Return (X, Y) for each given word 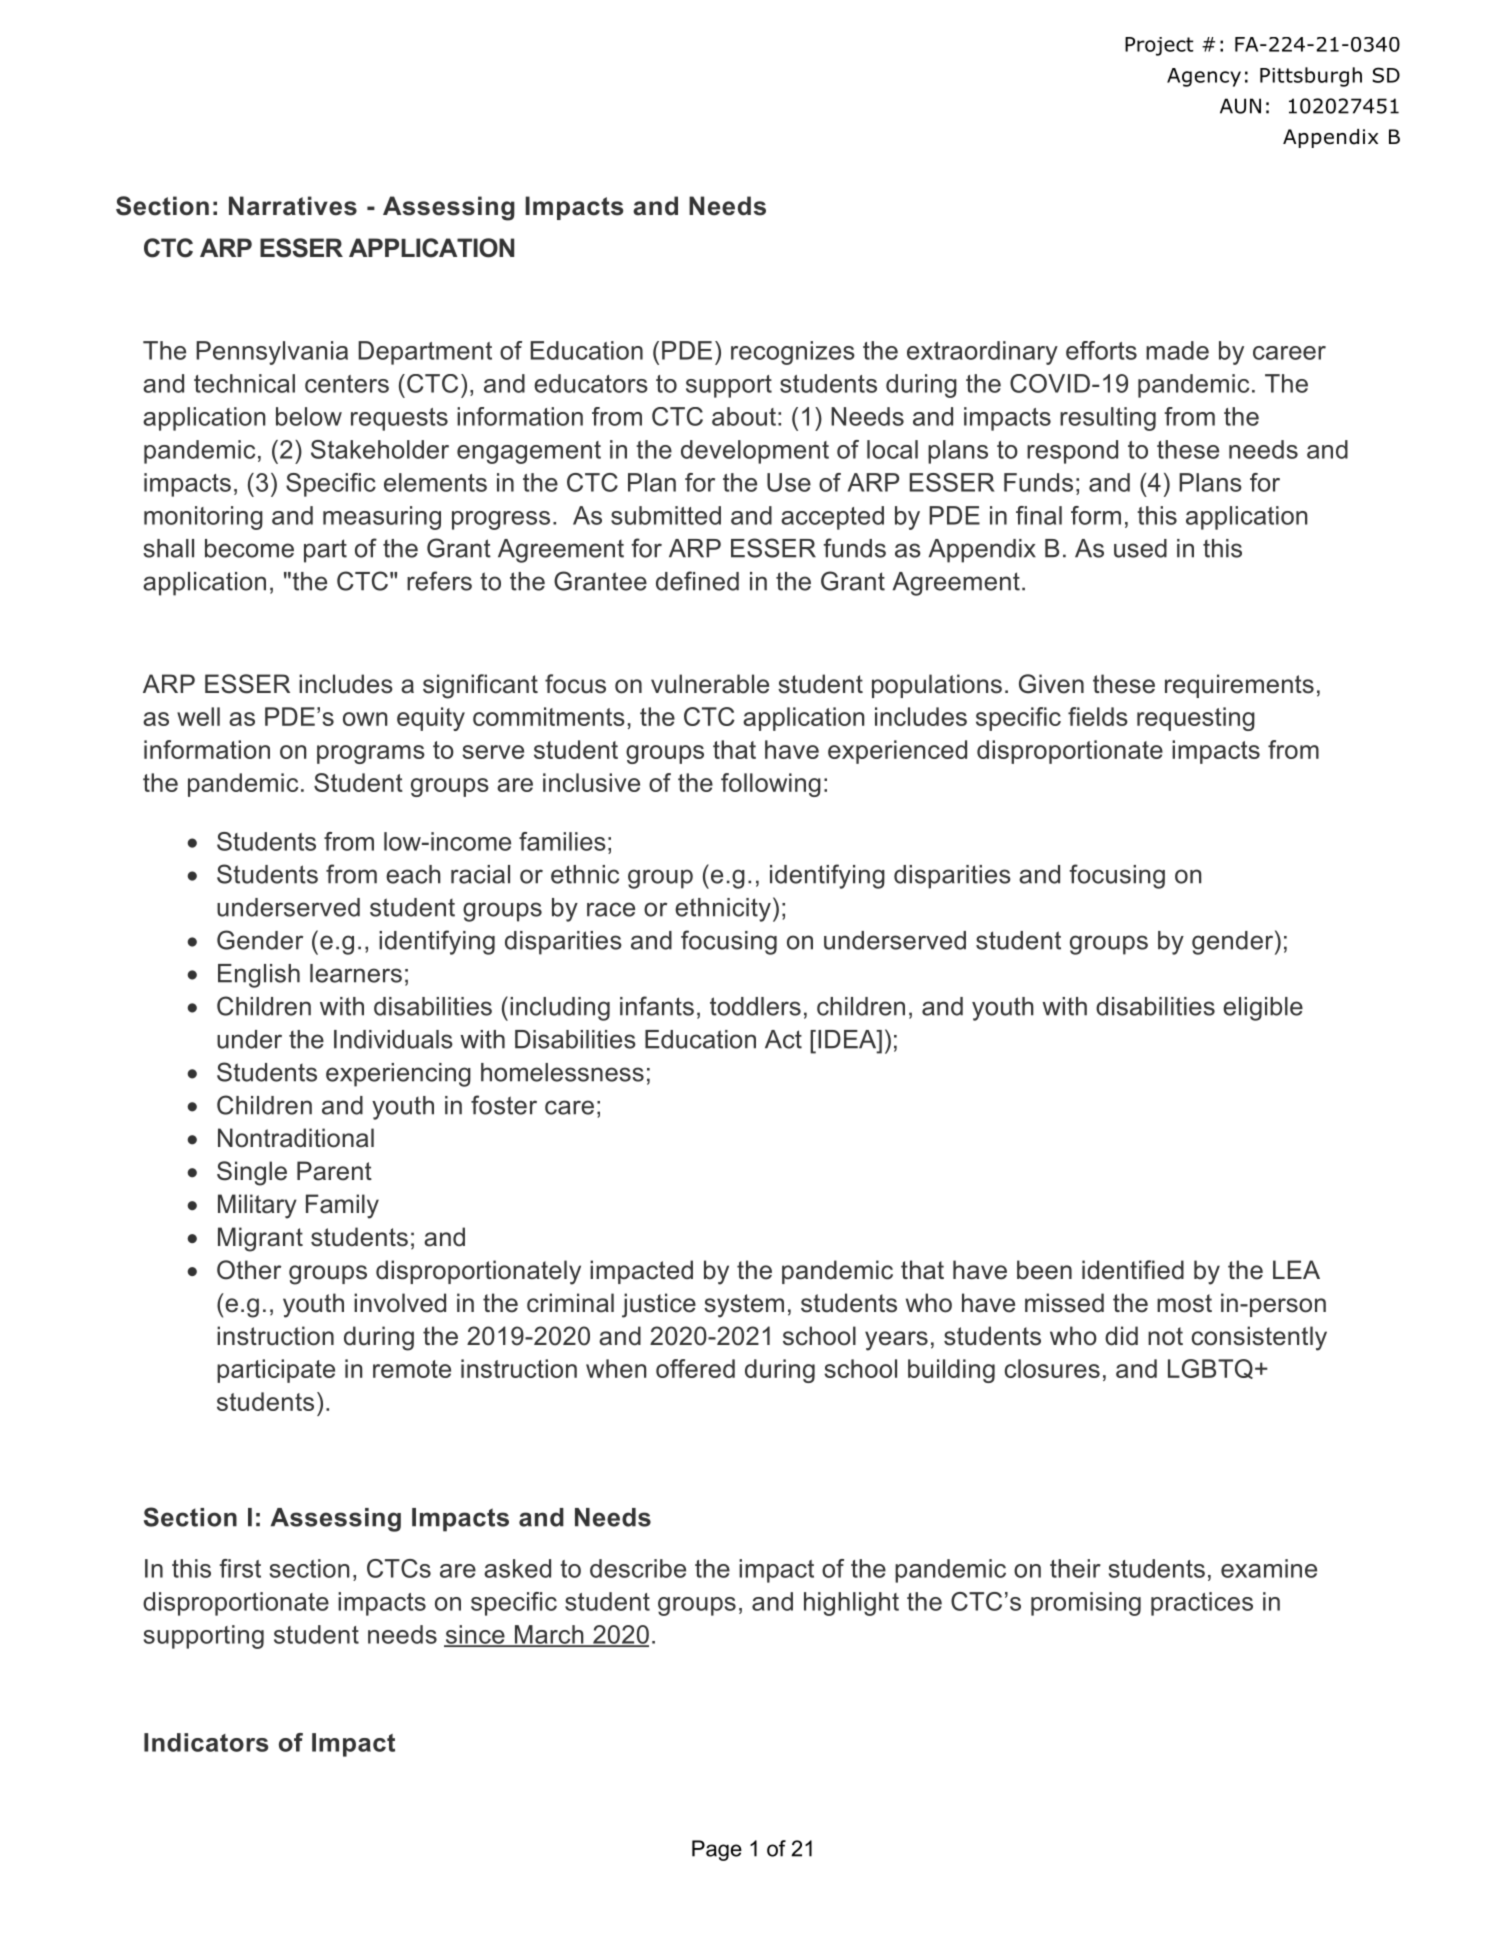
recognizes (793, 353)
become (249, 548)
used (1140, 548)
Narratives (293, 206)
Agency (1204, 77)
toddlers (755, 1006)
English (259, 976)
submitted (666, 515)
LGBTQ (1210, 1369)
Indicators (206, 1742)
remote (412, 1369)
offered (695, 1368)
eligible (1263, 1009)
